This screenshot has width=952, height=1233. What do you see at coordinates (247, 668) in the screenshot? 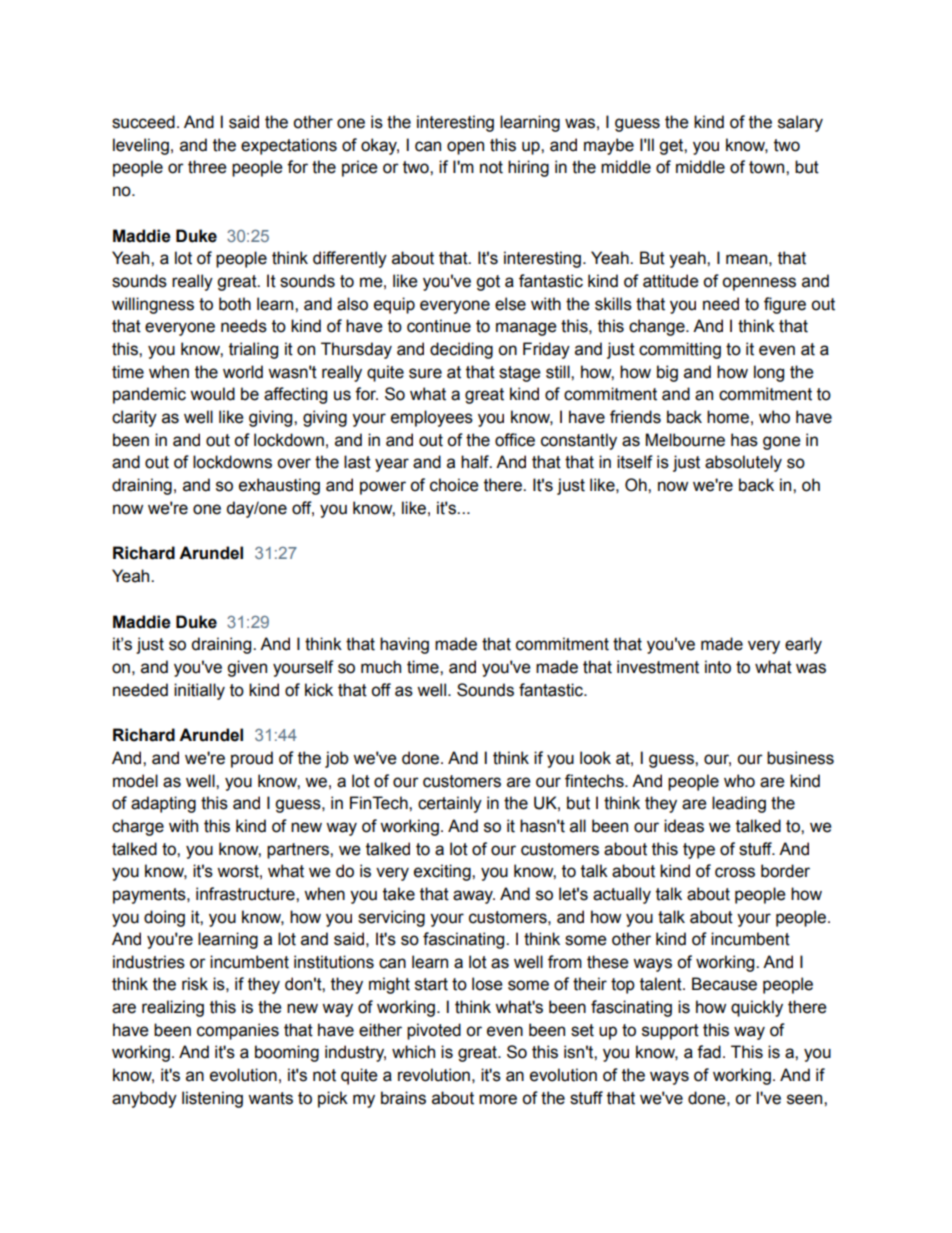
I see `given` at bounding box center [247, 668].
